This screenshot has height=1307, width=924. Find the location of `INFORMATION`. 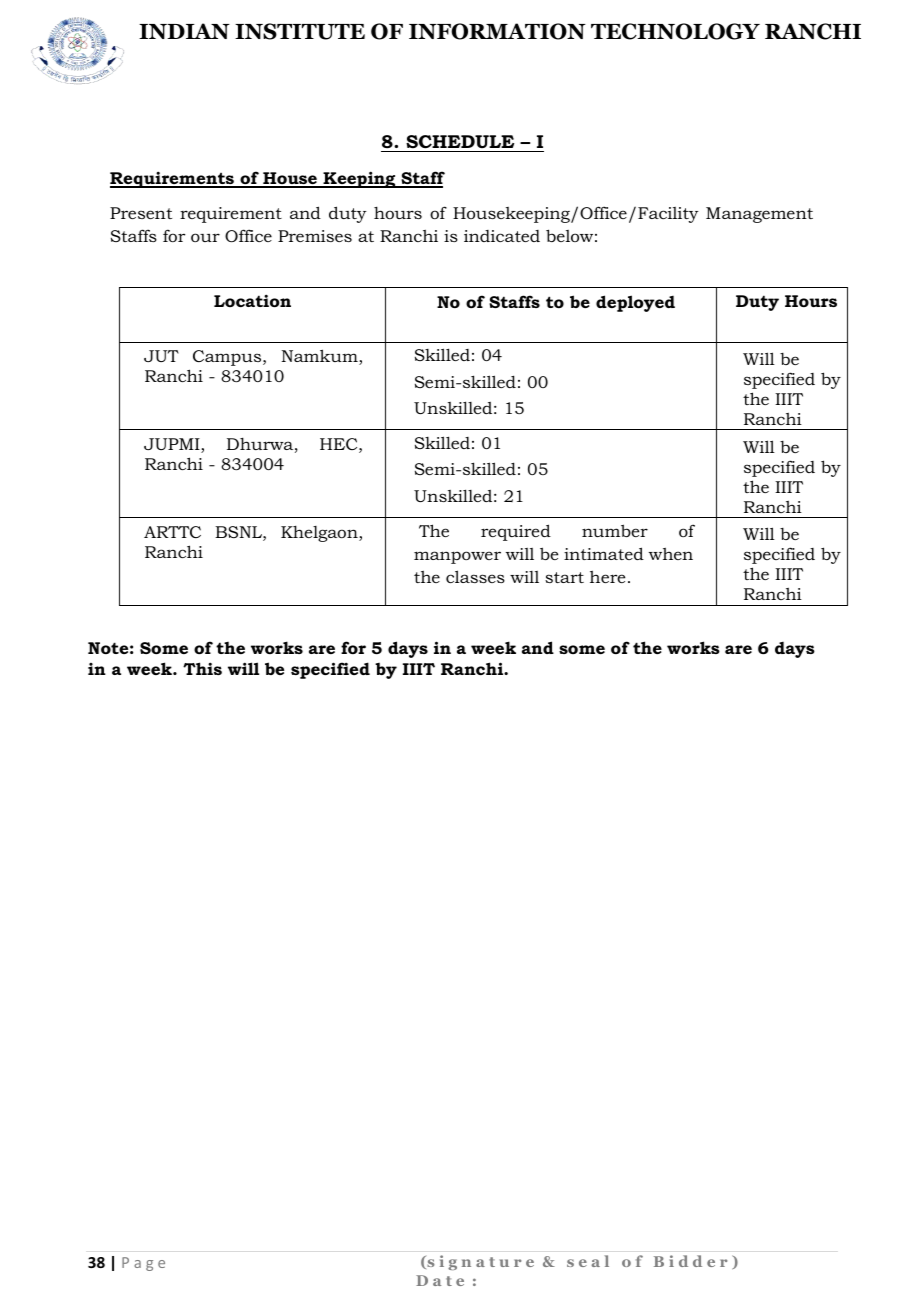

INFORMATION is located at coordinates (497, 31).
